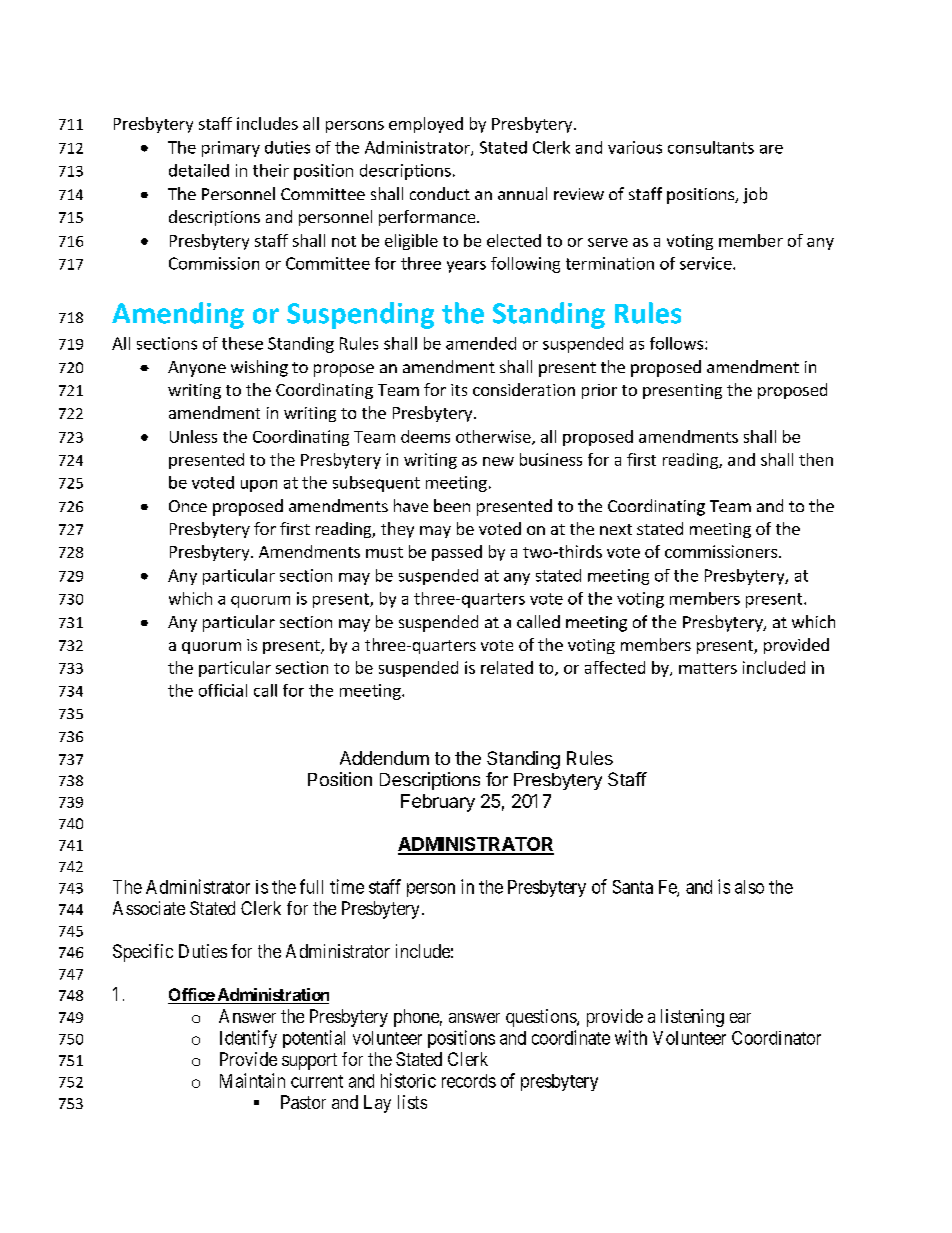 The height and width of the document is (1233, 952). I want to click on been, so click(452, 505).
